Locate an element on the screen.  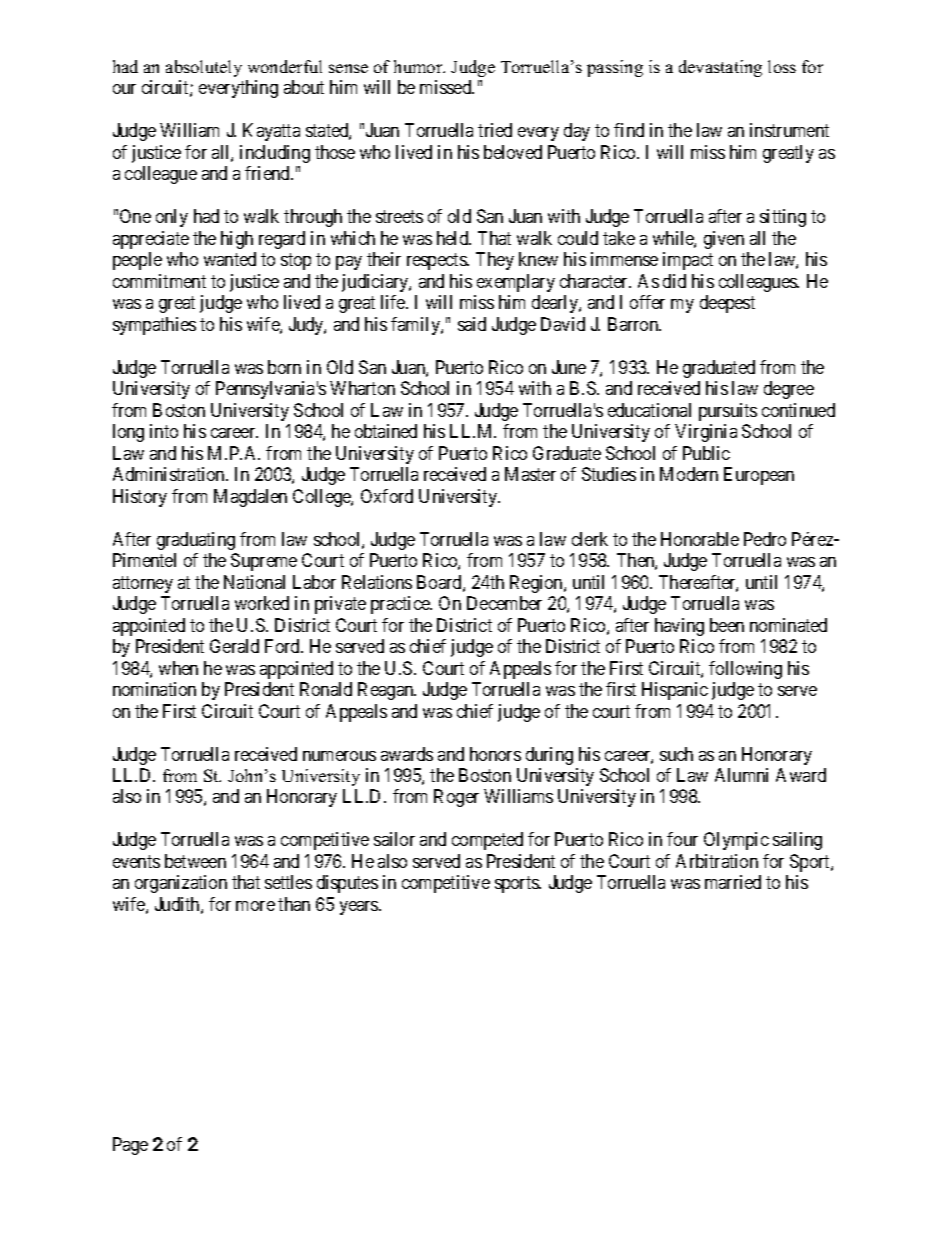
devastating is located at coordinates (720, 68).
